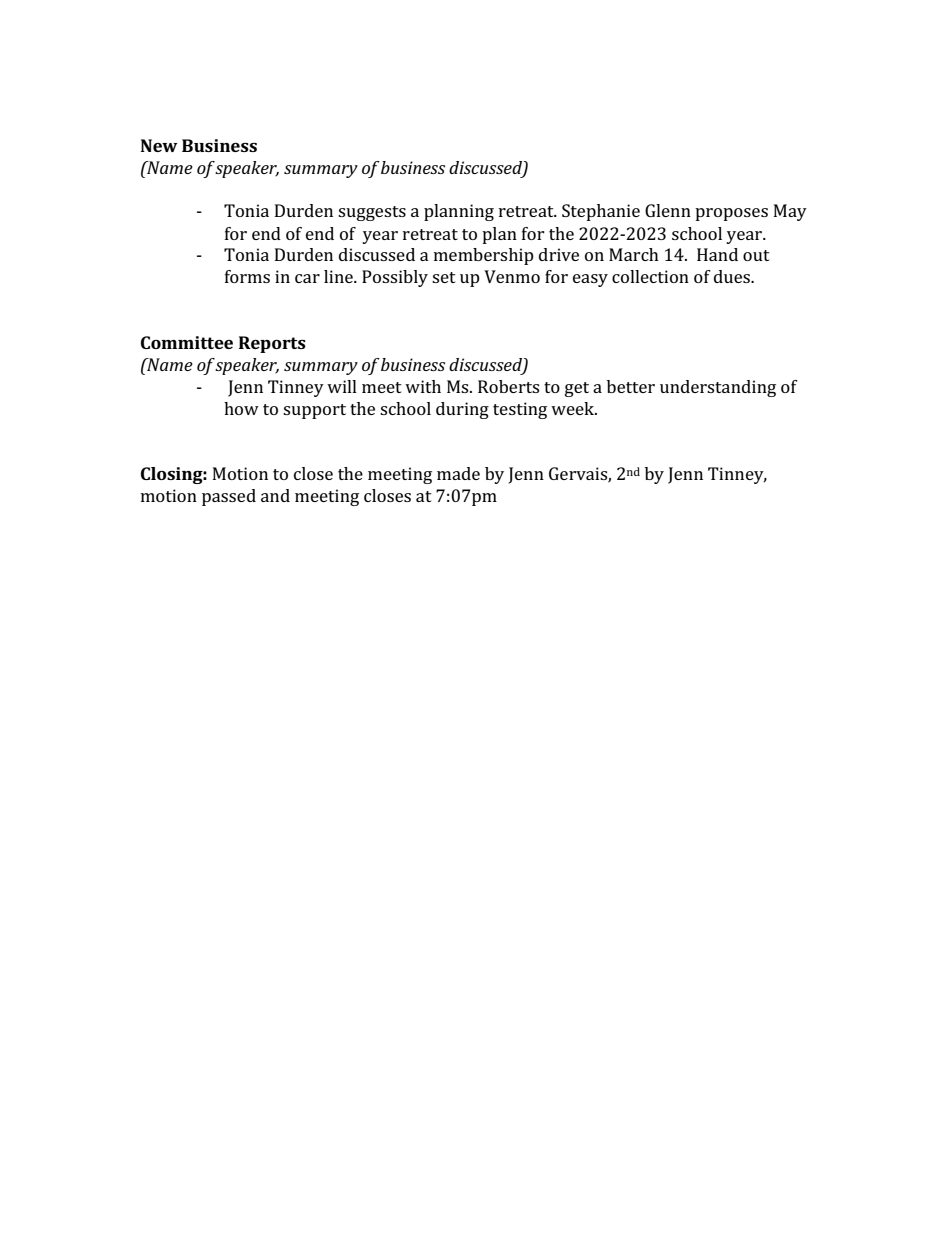 This screenshot has height=1233, width=952. I want to click on Roberts, so click(508, 386).
